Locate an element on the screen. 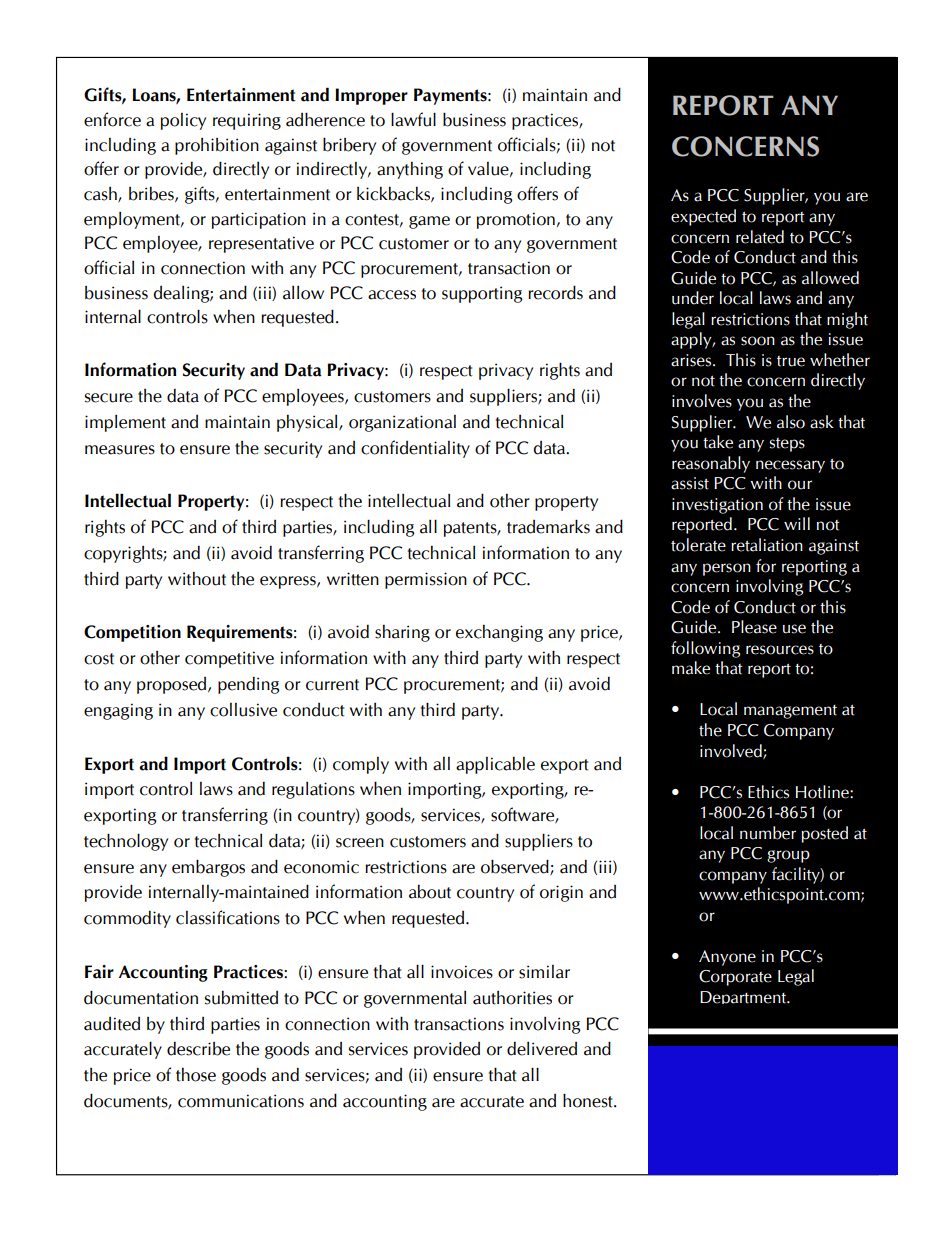 Image resolution: width=952 pixels, height=1233 pixels. investigation is located at coordinates (717, 506).
